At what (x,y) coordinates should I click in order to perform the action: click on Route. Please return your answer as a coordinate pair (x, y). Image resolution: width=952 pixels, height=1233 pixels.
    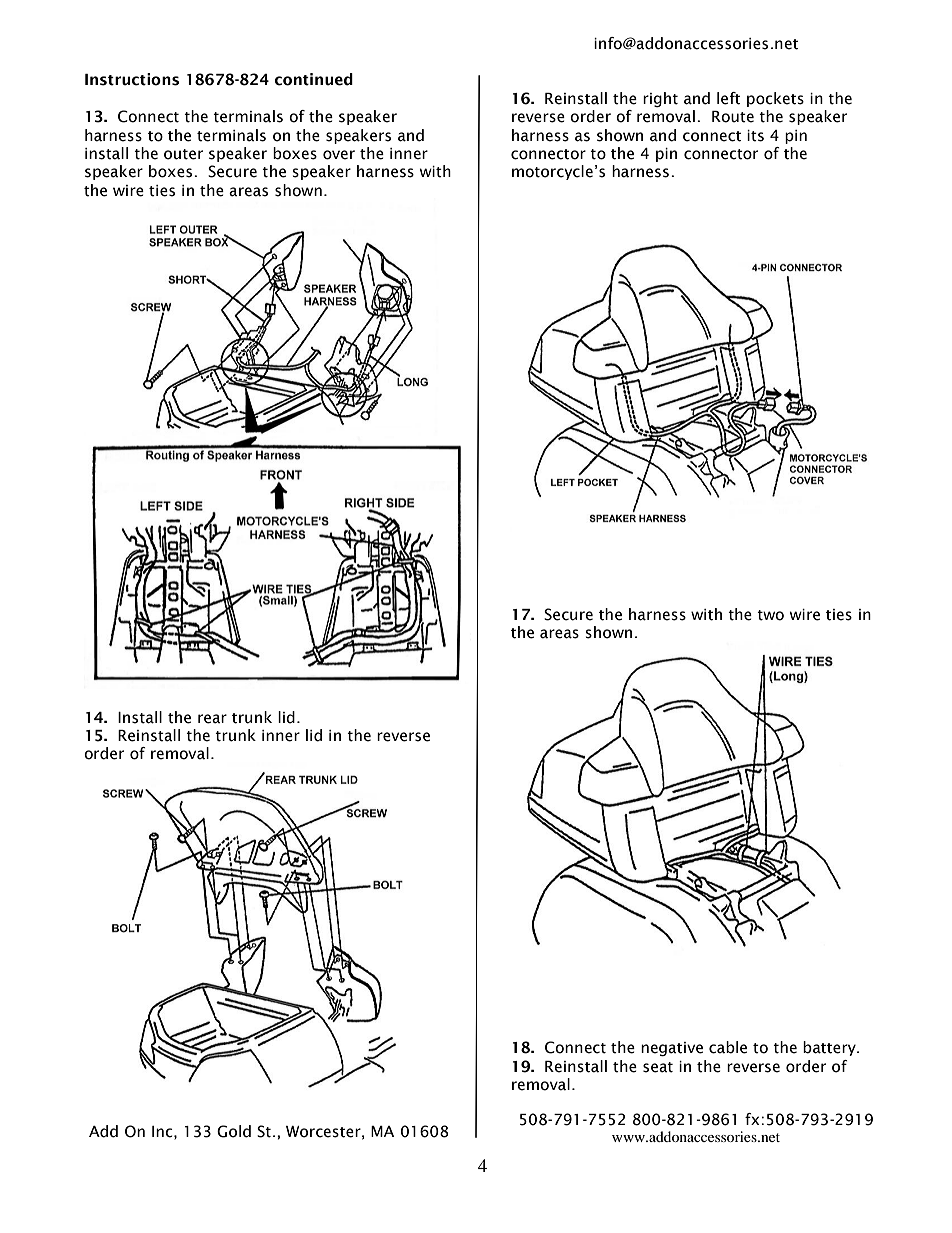
    Looking at the image, I should click on (733, 117).
